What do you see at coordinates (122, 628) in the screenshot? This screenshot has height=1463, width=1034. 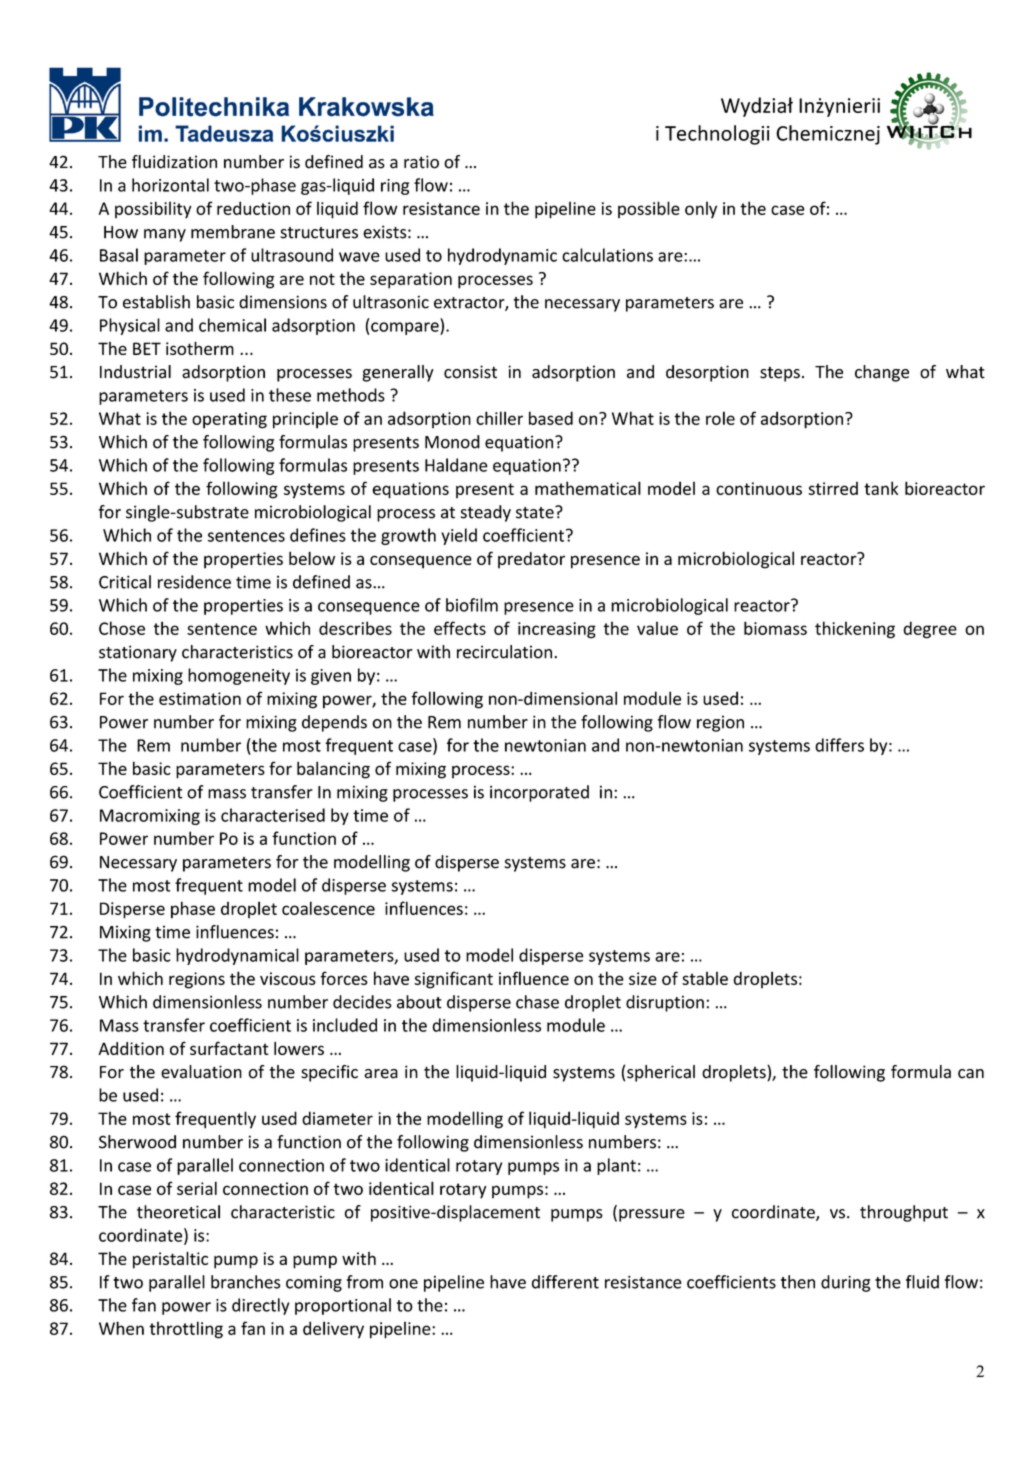 I see `Chose` at bounding box center [122, 628].
